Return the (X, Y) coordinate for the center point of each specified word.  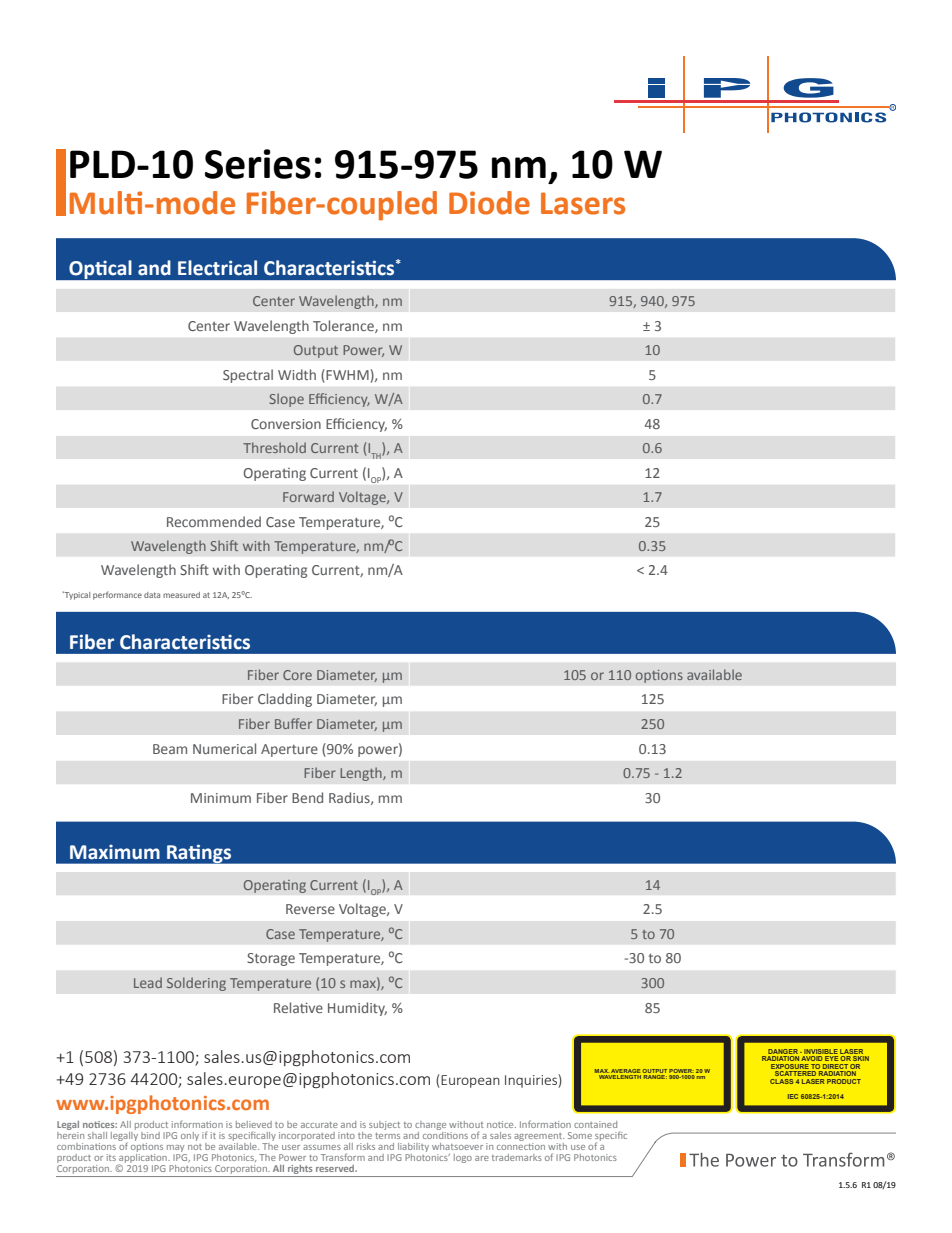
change (430, 1125)
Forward (308, 496)
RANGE (655, 1077)
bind (150, 1135)
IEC (793, 1096)
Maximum (115, 852)
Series (258, 164)
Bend (307, 797)
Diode (489, 203)
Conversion (286, 424)
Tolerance (344, 326)
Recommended (214, 521)
